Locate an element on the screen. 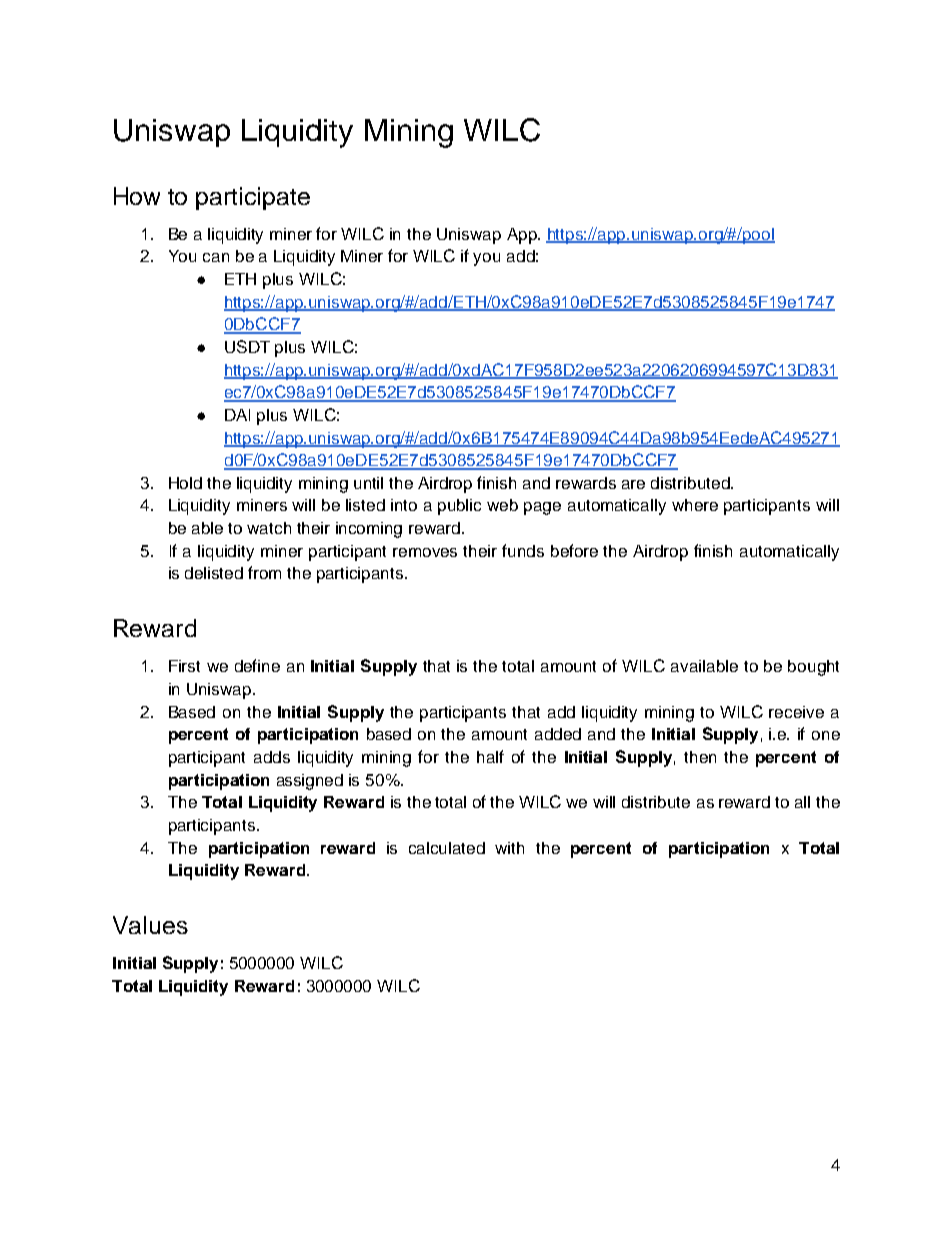  half is located at coordinates (490, 756).
